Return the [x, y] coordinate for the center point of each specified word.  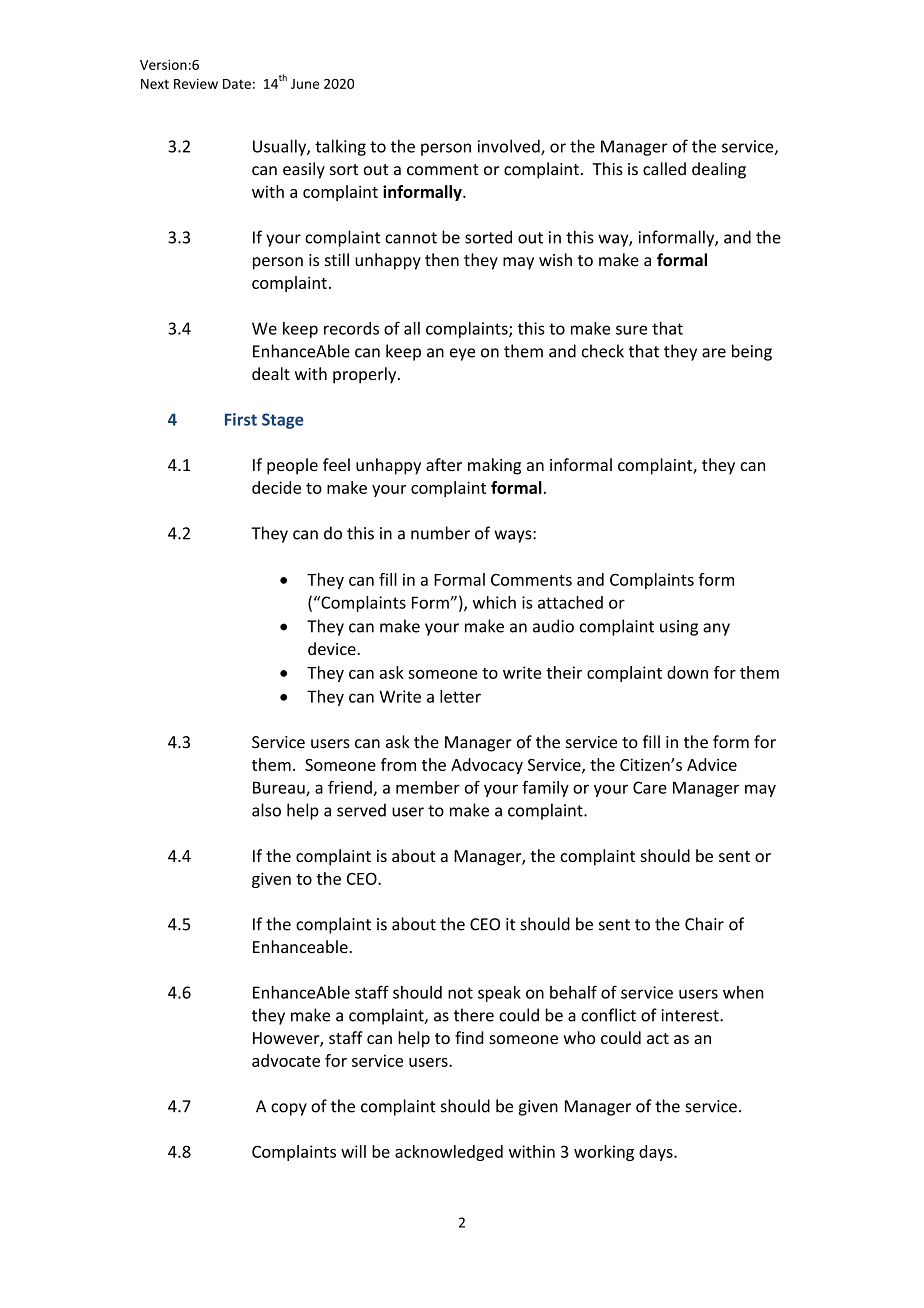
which [494, 602]
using [679, 628]
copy [289, 1109]
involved [510, 147]
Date [237, 84]
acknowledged [449, 1153]
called [664, 169]
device [333, 648]
